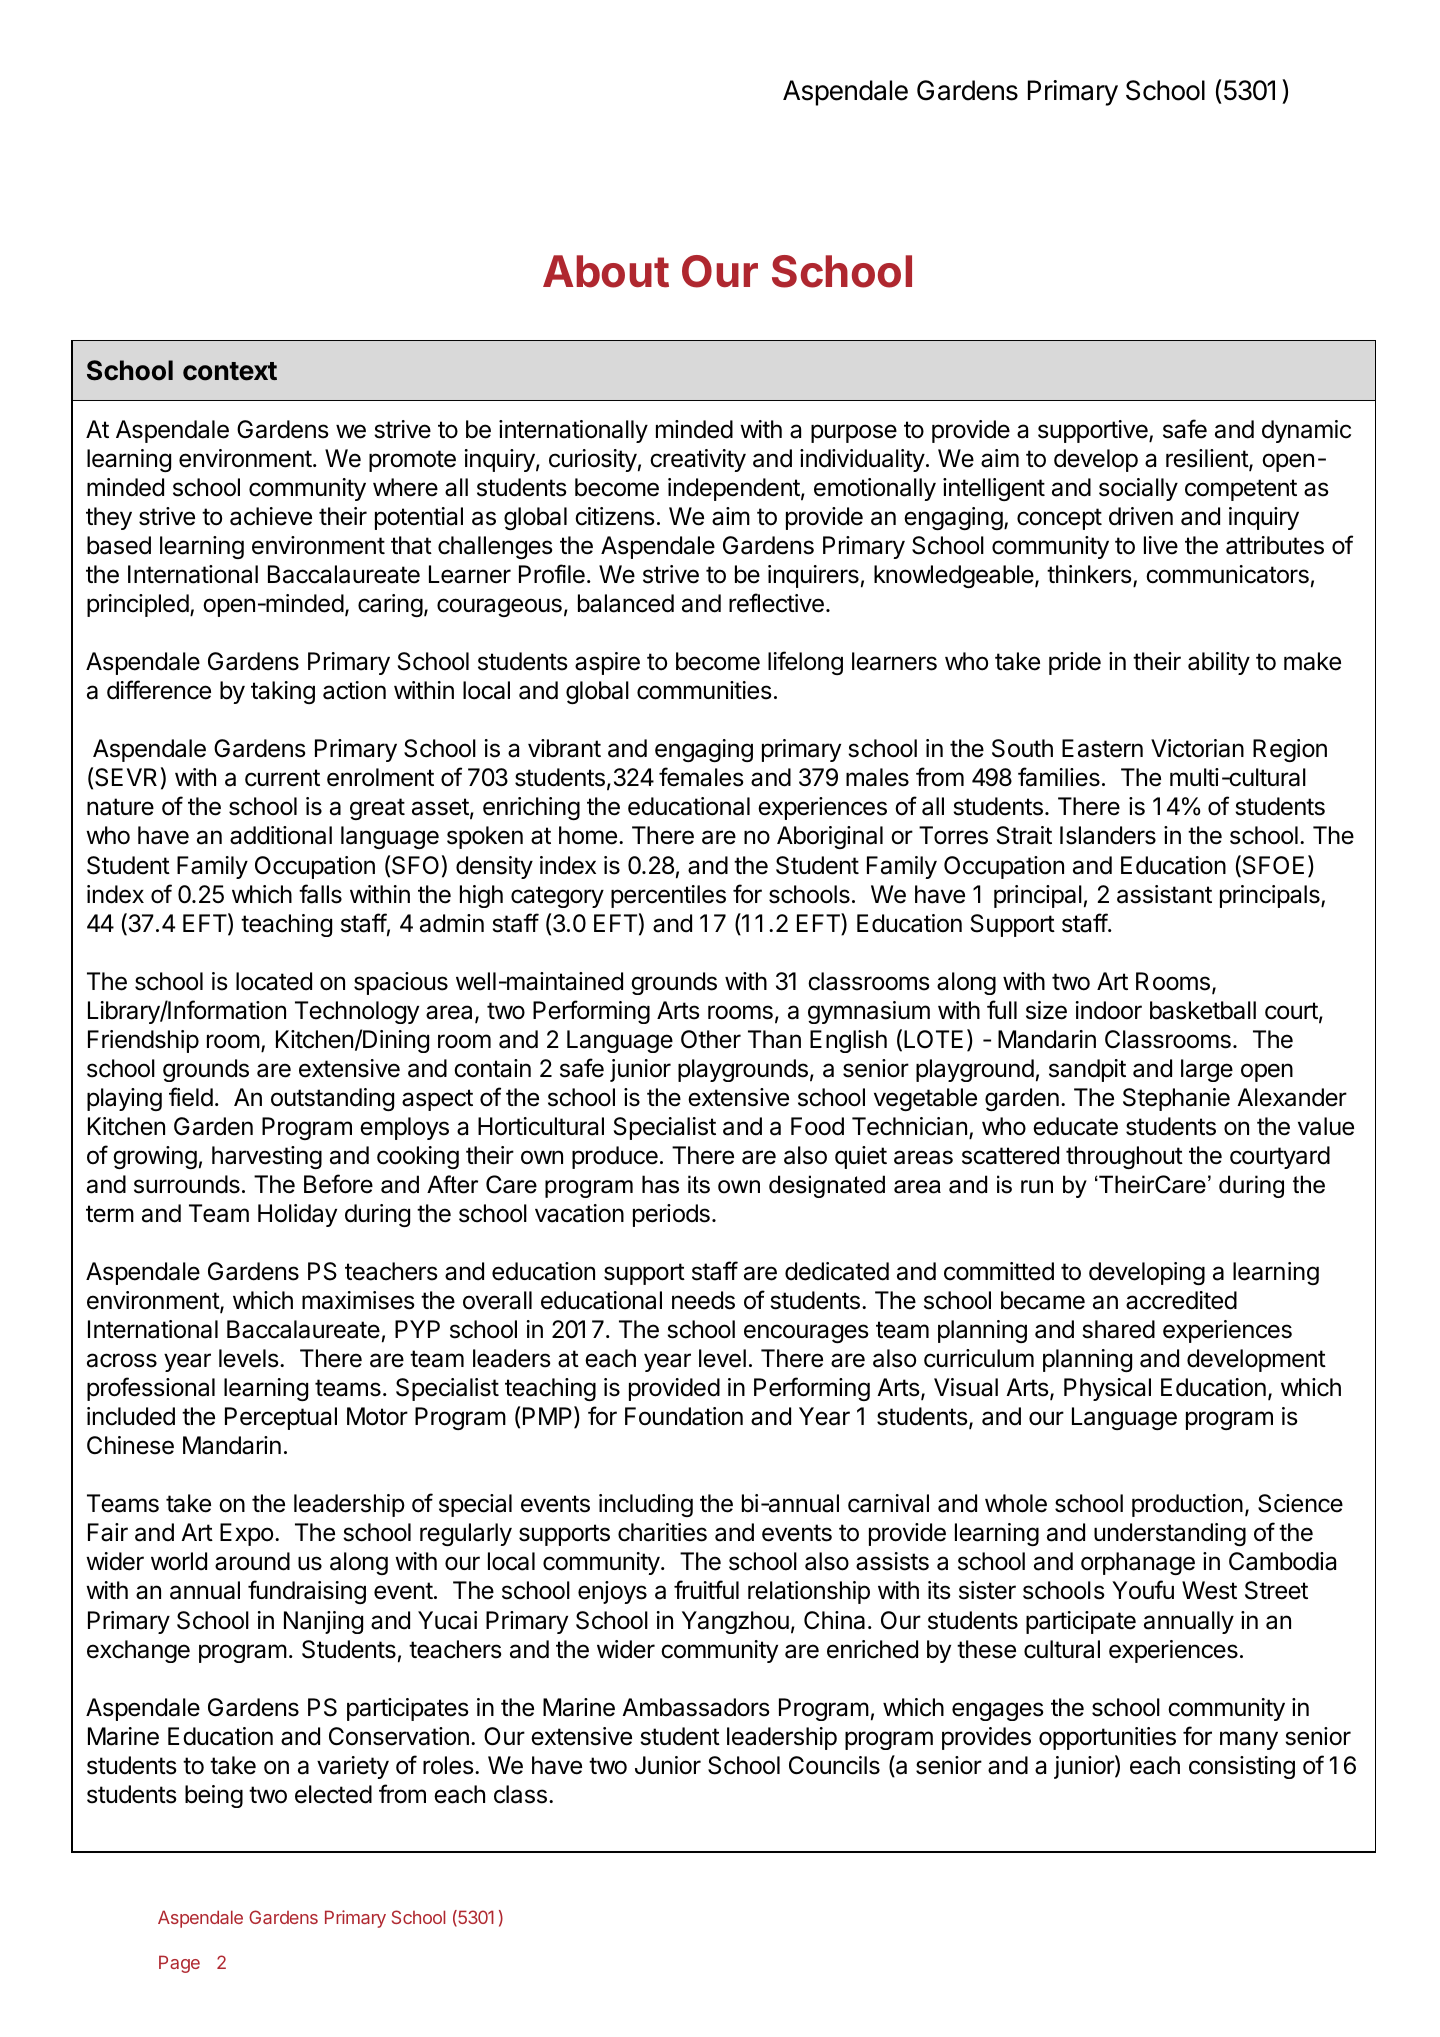  Describe the element at coordinates (606, 271) in the screenshot. I see `About` at that location.
